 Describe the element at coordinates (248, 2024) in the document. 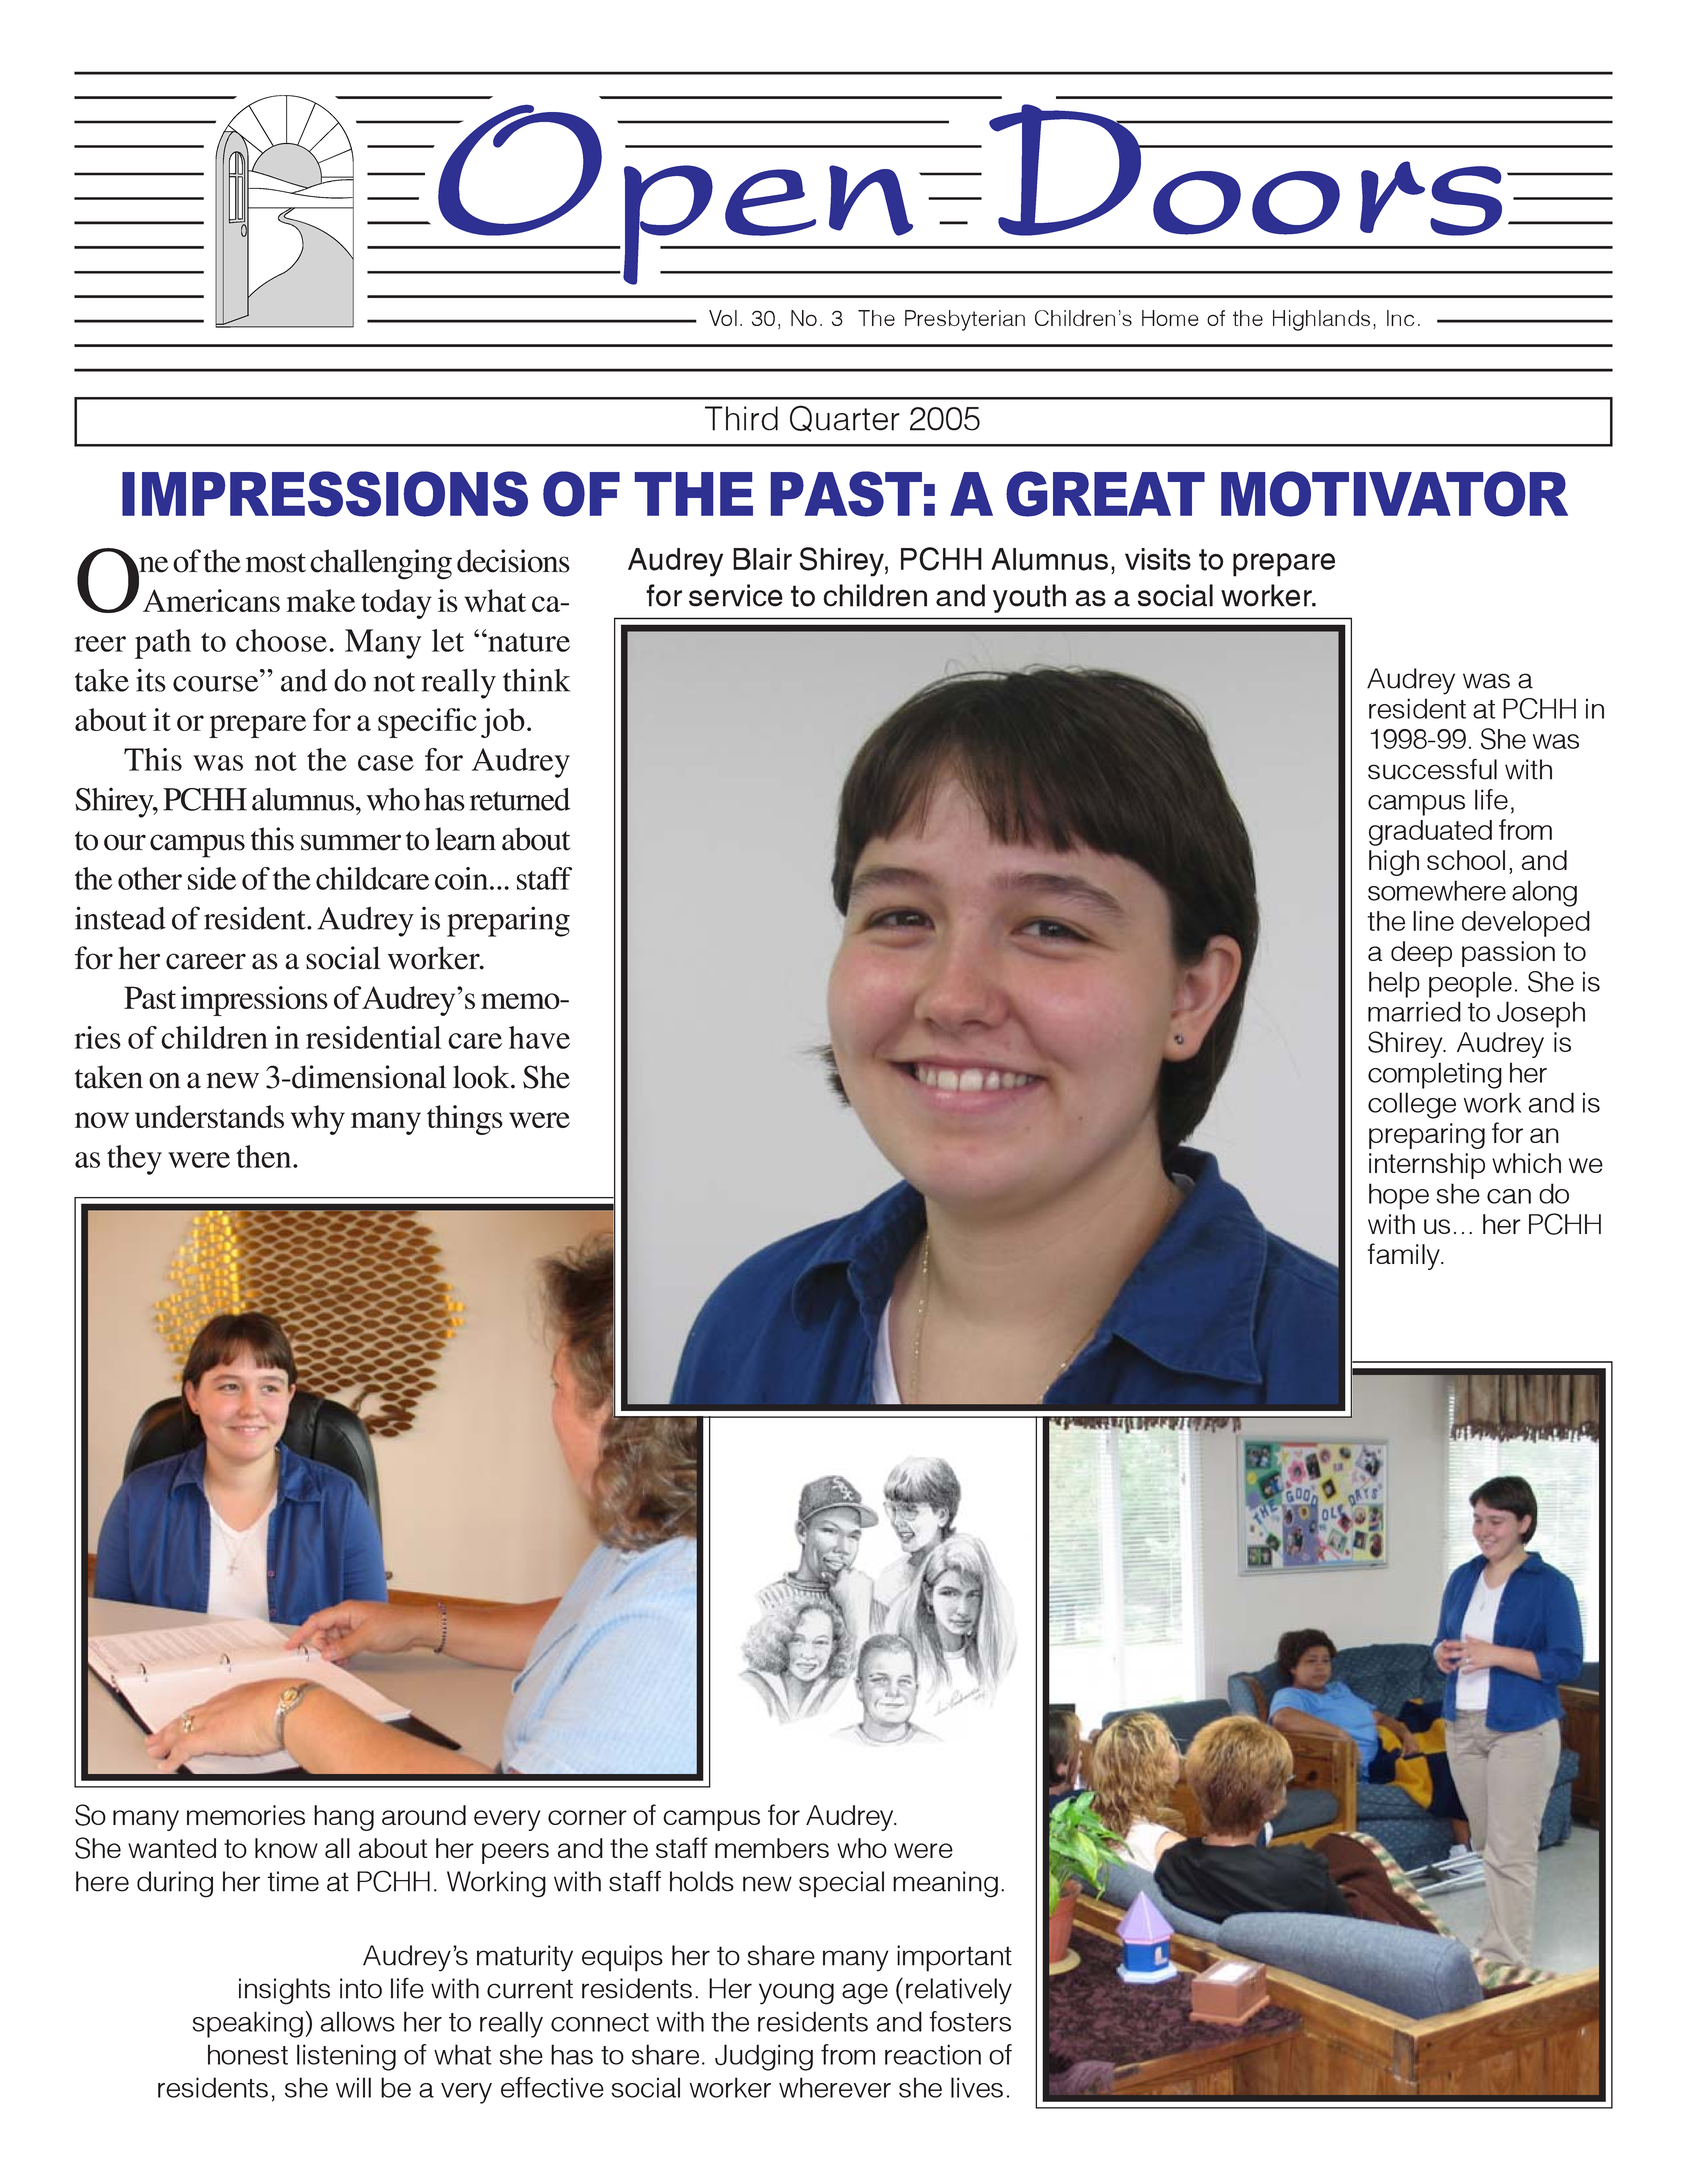

I see `speaking` at that location.
